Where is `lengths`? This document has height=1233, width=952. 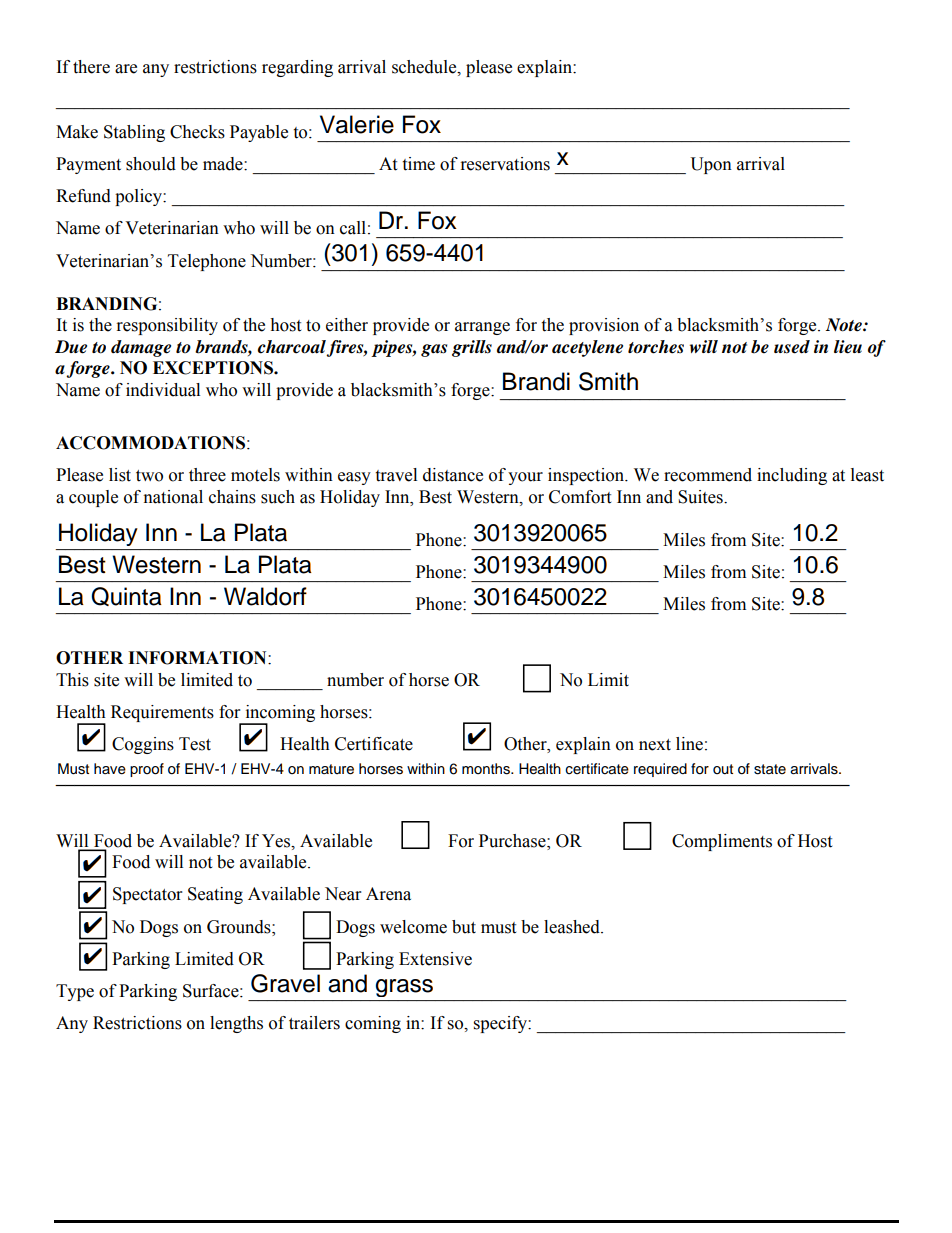 lengths is located at coordinates (236, 1024).
